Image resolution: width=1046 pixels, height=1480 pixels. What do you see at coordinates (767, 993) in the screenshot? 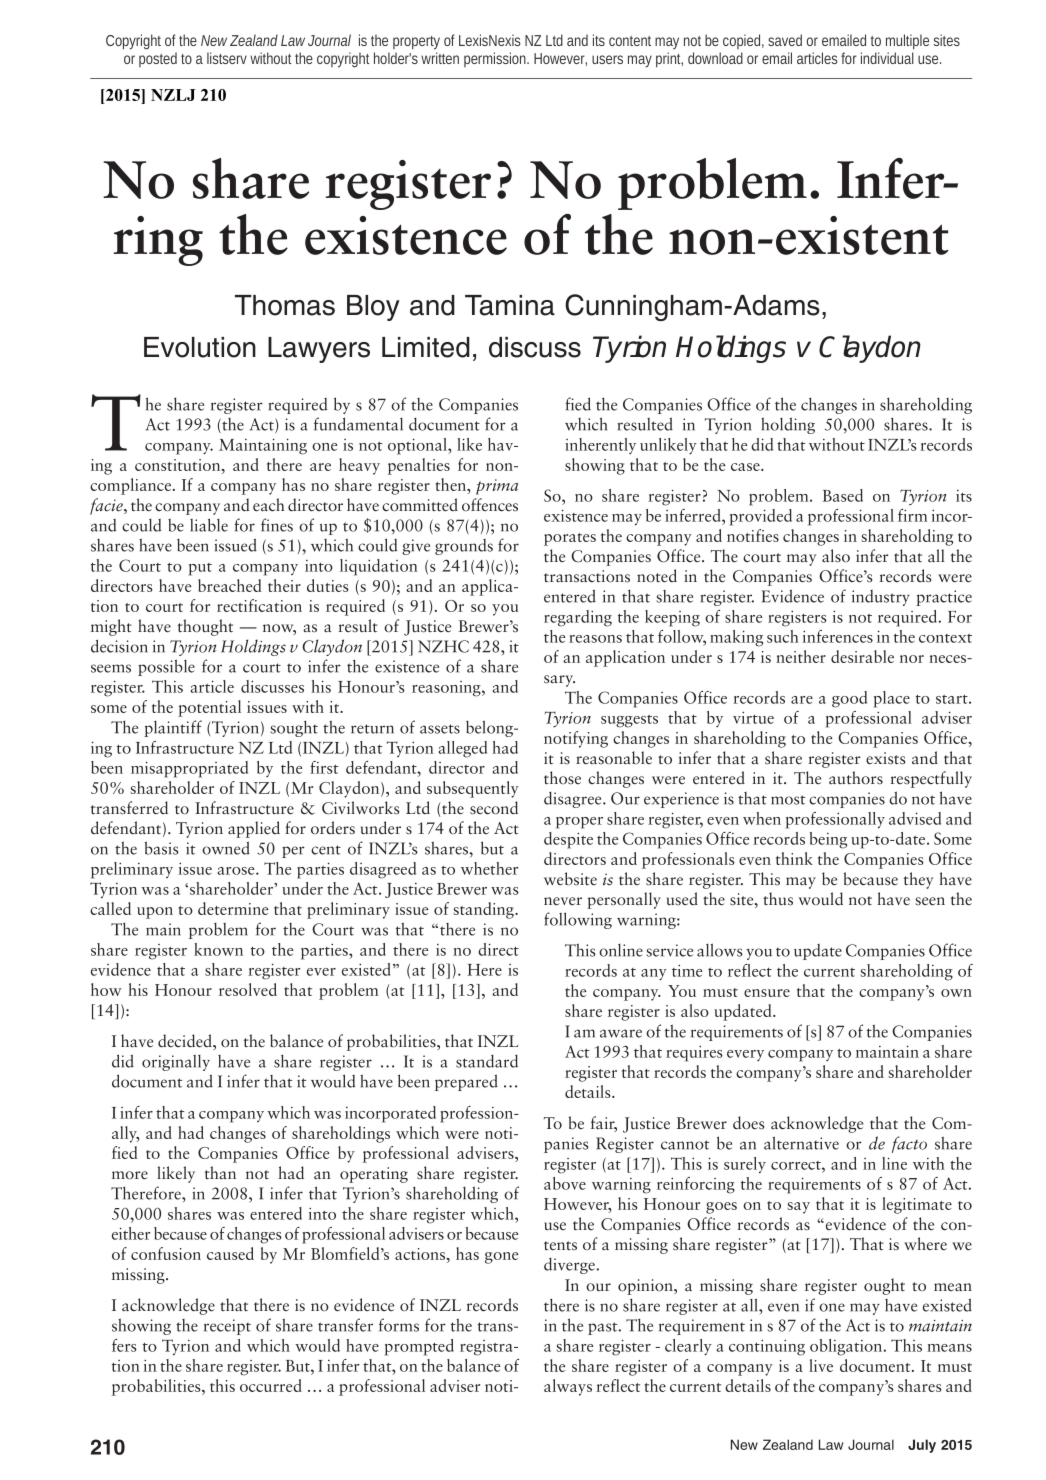
I see `ensure` at bounding box center [767, 993].
